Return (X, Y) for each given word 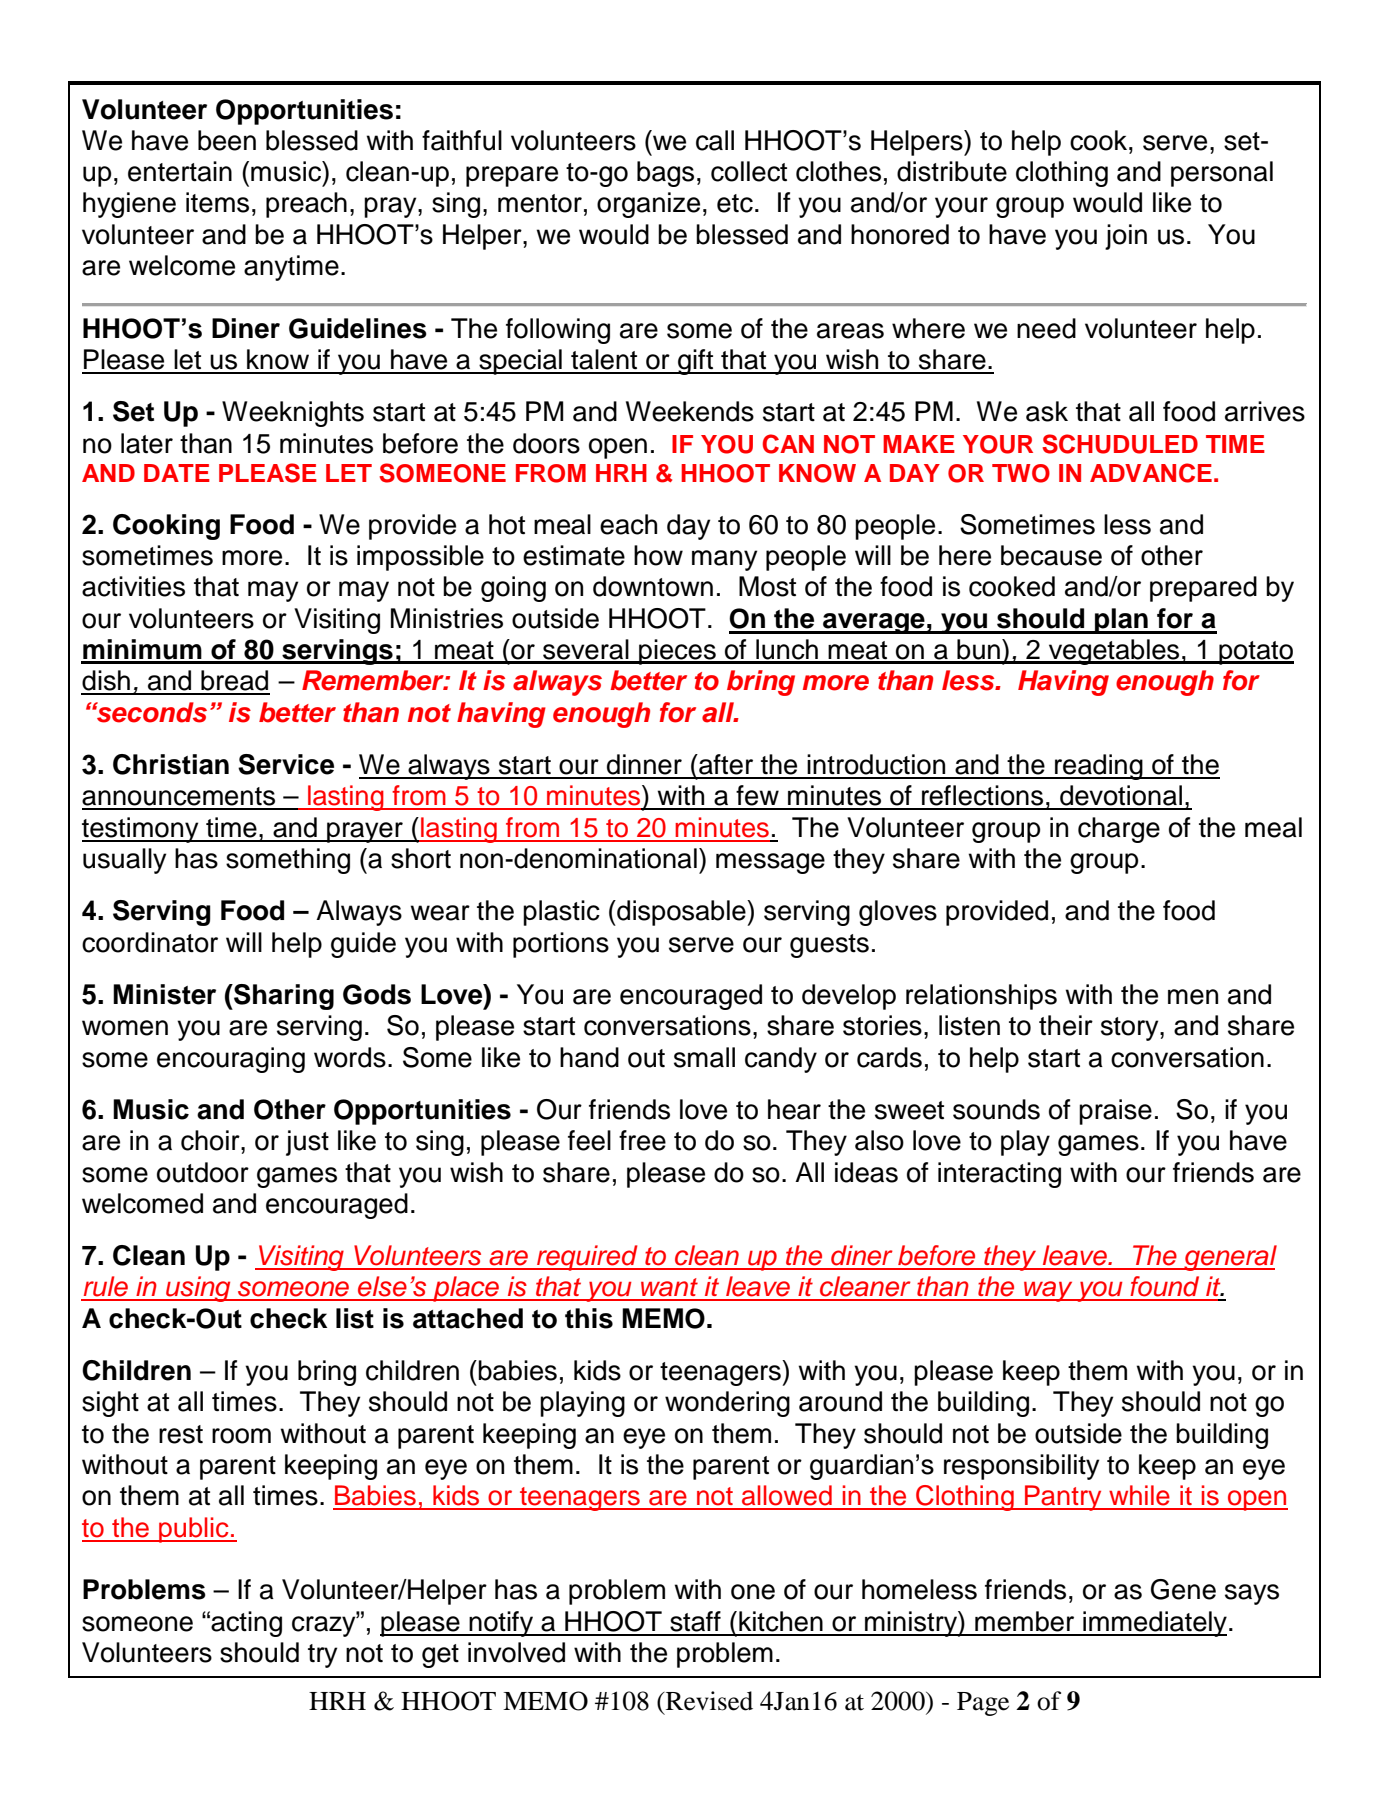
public (194, 1530)
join (1126, 237)
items (217, 202)
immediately (1154, 1624)
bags (665, 174)
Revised (708, 1701)
